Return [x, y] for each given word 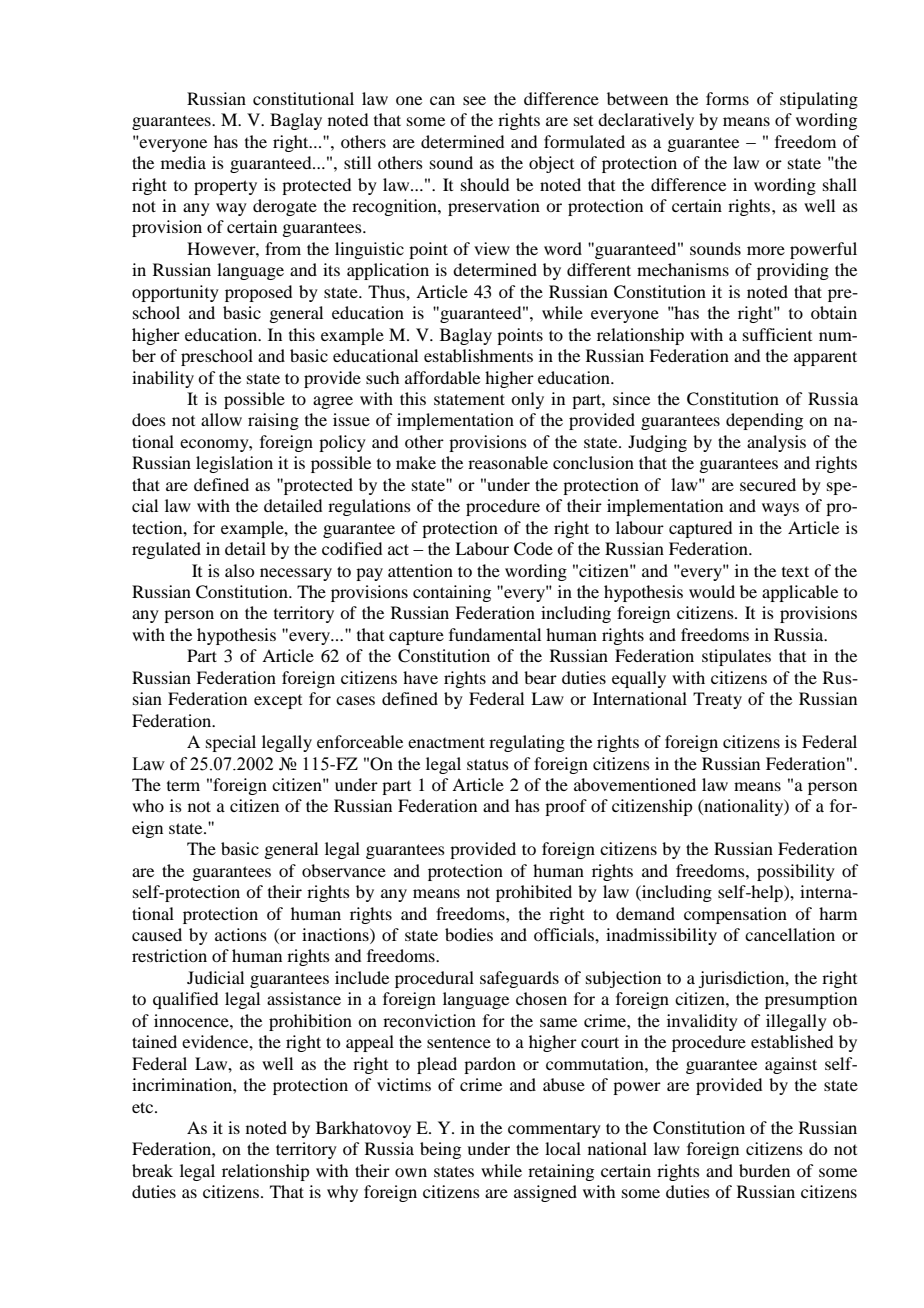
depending [764, 421]
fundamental [495, 634]
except [278, 702]
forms [727, 98]
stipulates [736, 657]
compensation [735, 915]
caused [157, 934]
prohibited [534, 893]
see [474, 100]
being [440, 1150]
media [183, 162]
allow [221, 419]
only [527, 400]
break [152, 1170]
